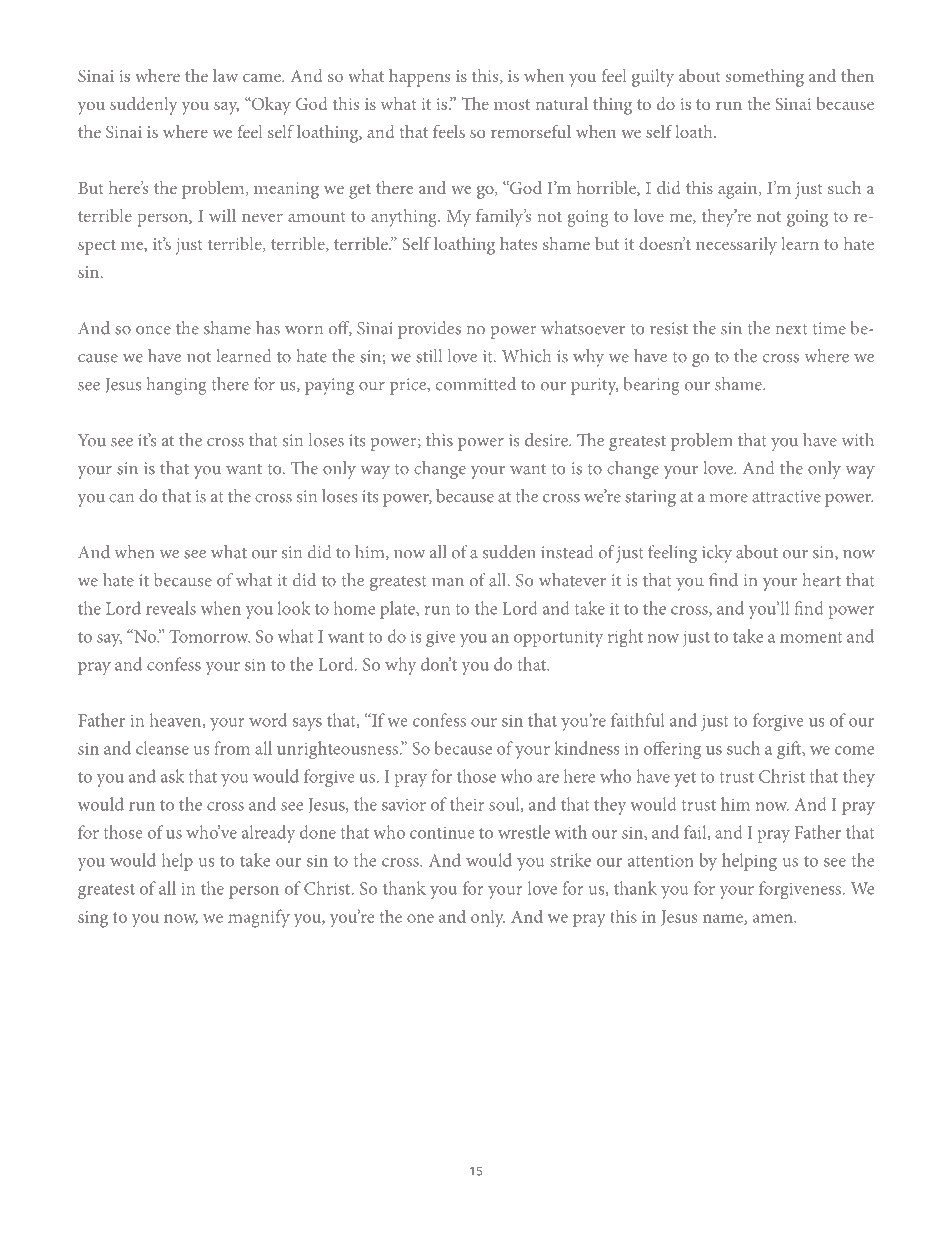  What do you see at coordinates (225, 75) in the document?
I see `law` at bounding box center [225, 75].
